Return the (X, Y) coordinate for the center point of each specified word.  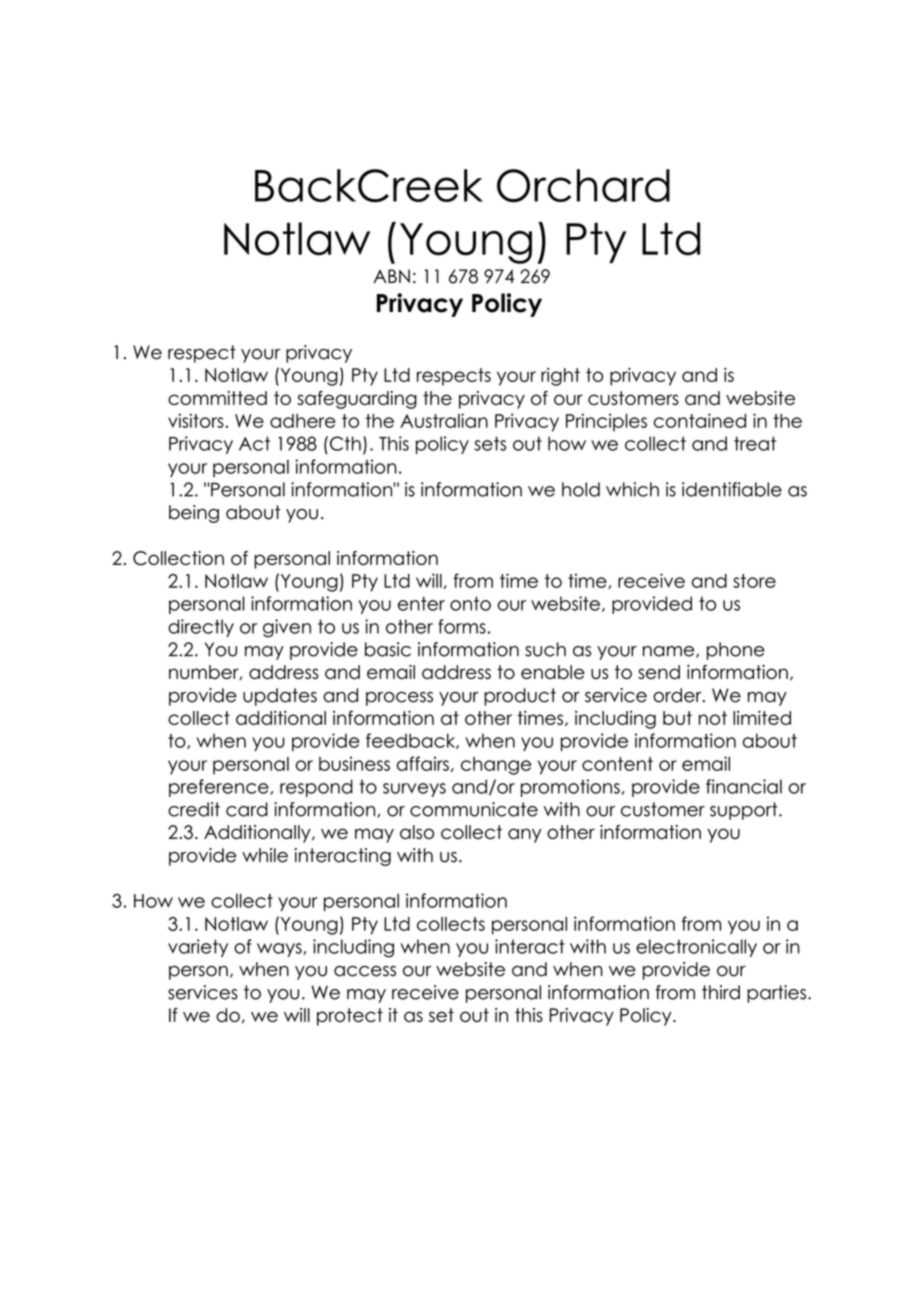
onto (470, 603)
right (560, 377)
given (287, 628)
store (754, 581)
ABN (391, 276)
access (365, 971)
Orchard (583, 185)
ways (280, 950)
